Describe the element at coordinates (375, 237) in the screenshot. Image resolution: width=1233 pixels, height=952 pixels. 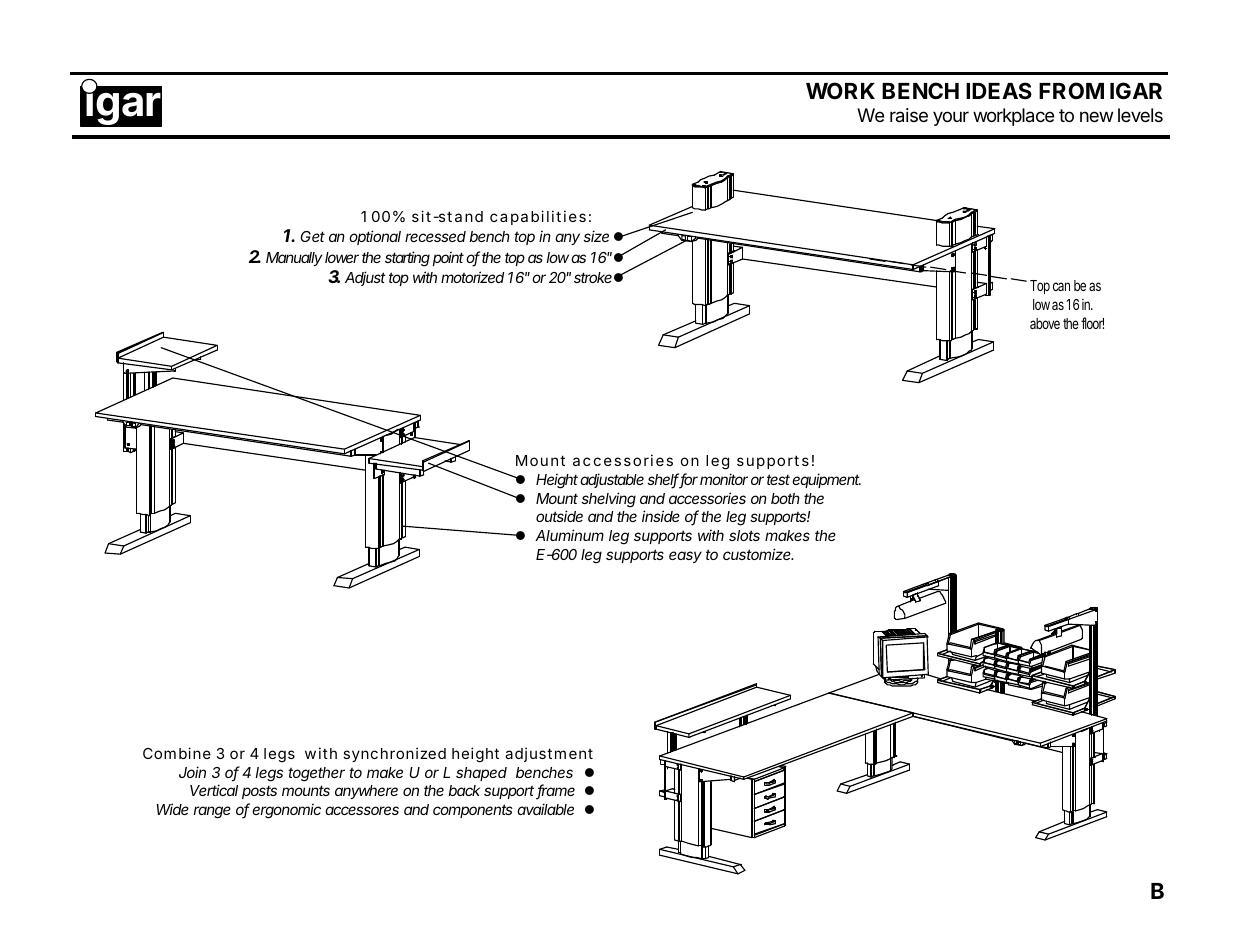
I see `optional` at that location.
